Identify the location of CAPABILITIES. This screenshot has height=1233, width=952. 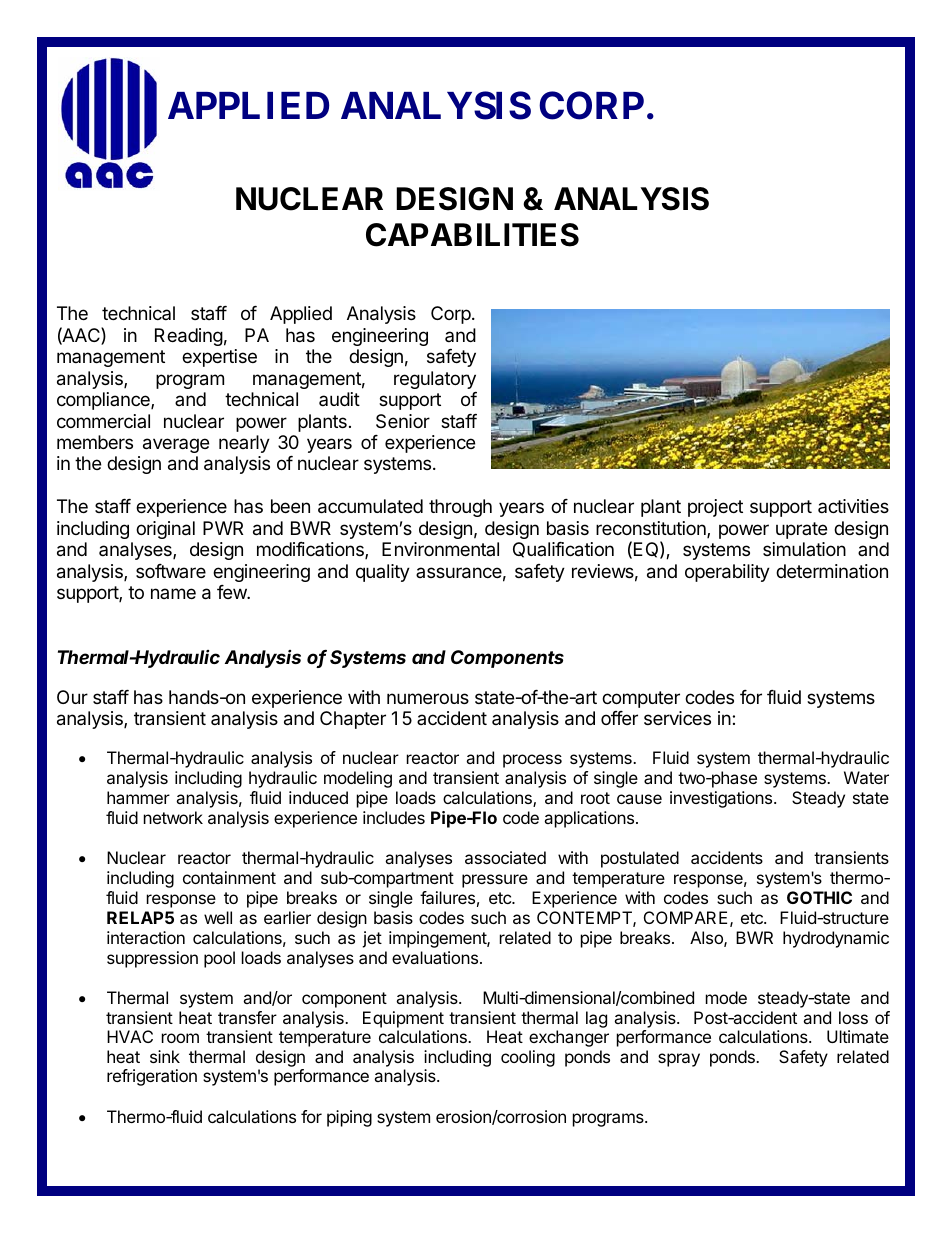
(472, 235).
